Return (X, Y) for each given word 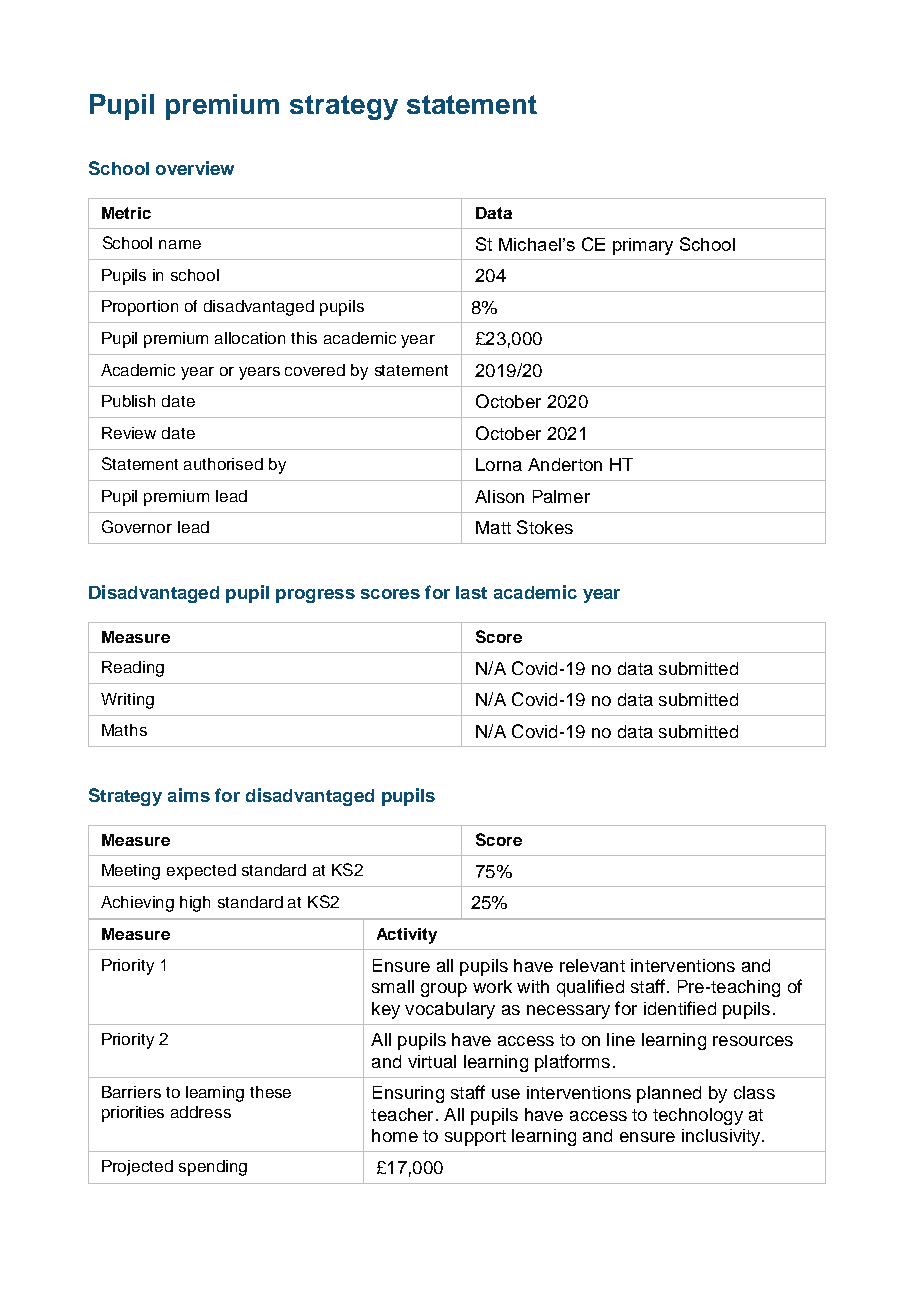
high (195, 904)
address (201, 1112)
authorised (223, 464)
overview (195, 168)
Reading (133, 669)
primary (643, 246)
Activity (407, 936)
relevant (592, 965)
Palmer (561, 496)
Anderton (565, 464)
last (471, 592)
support (475, 1138)
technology (698, 1116)
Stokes (545, 527)
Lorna (499, 464)
